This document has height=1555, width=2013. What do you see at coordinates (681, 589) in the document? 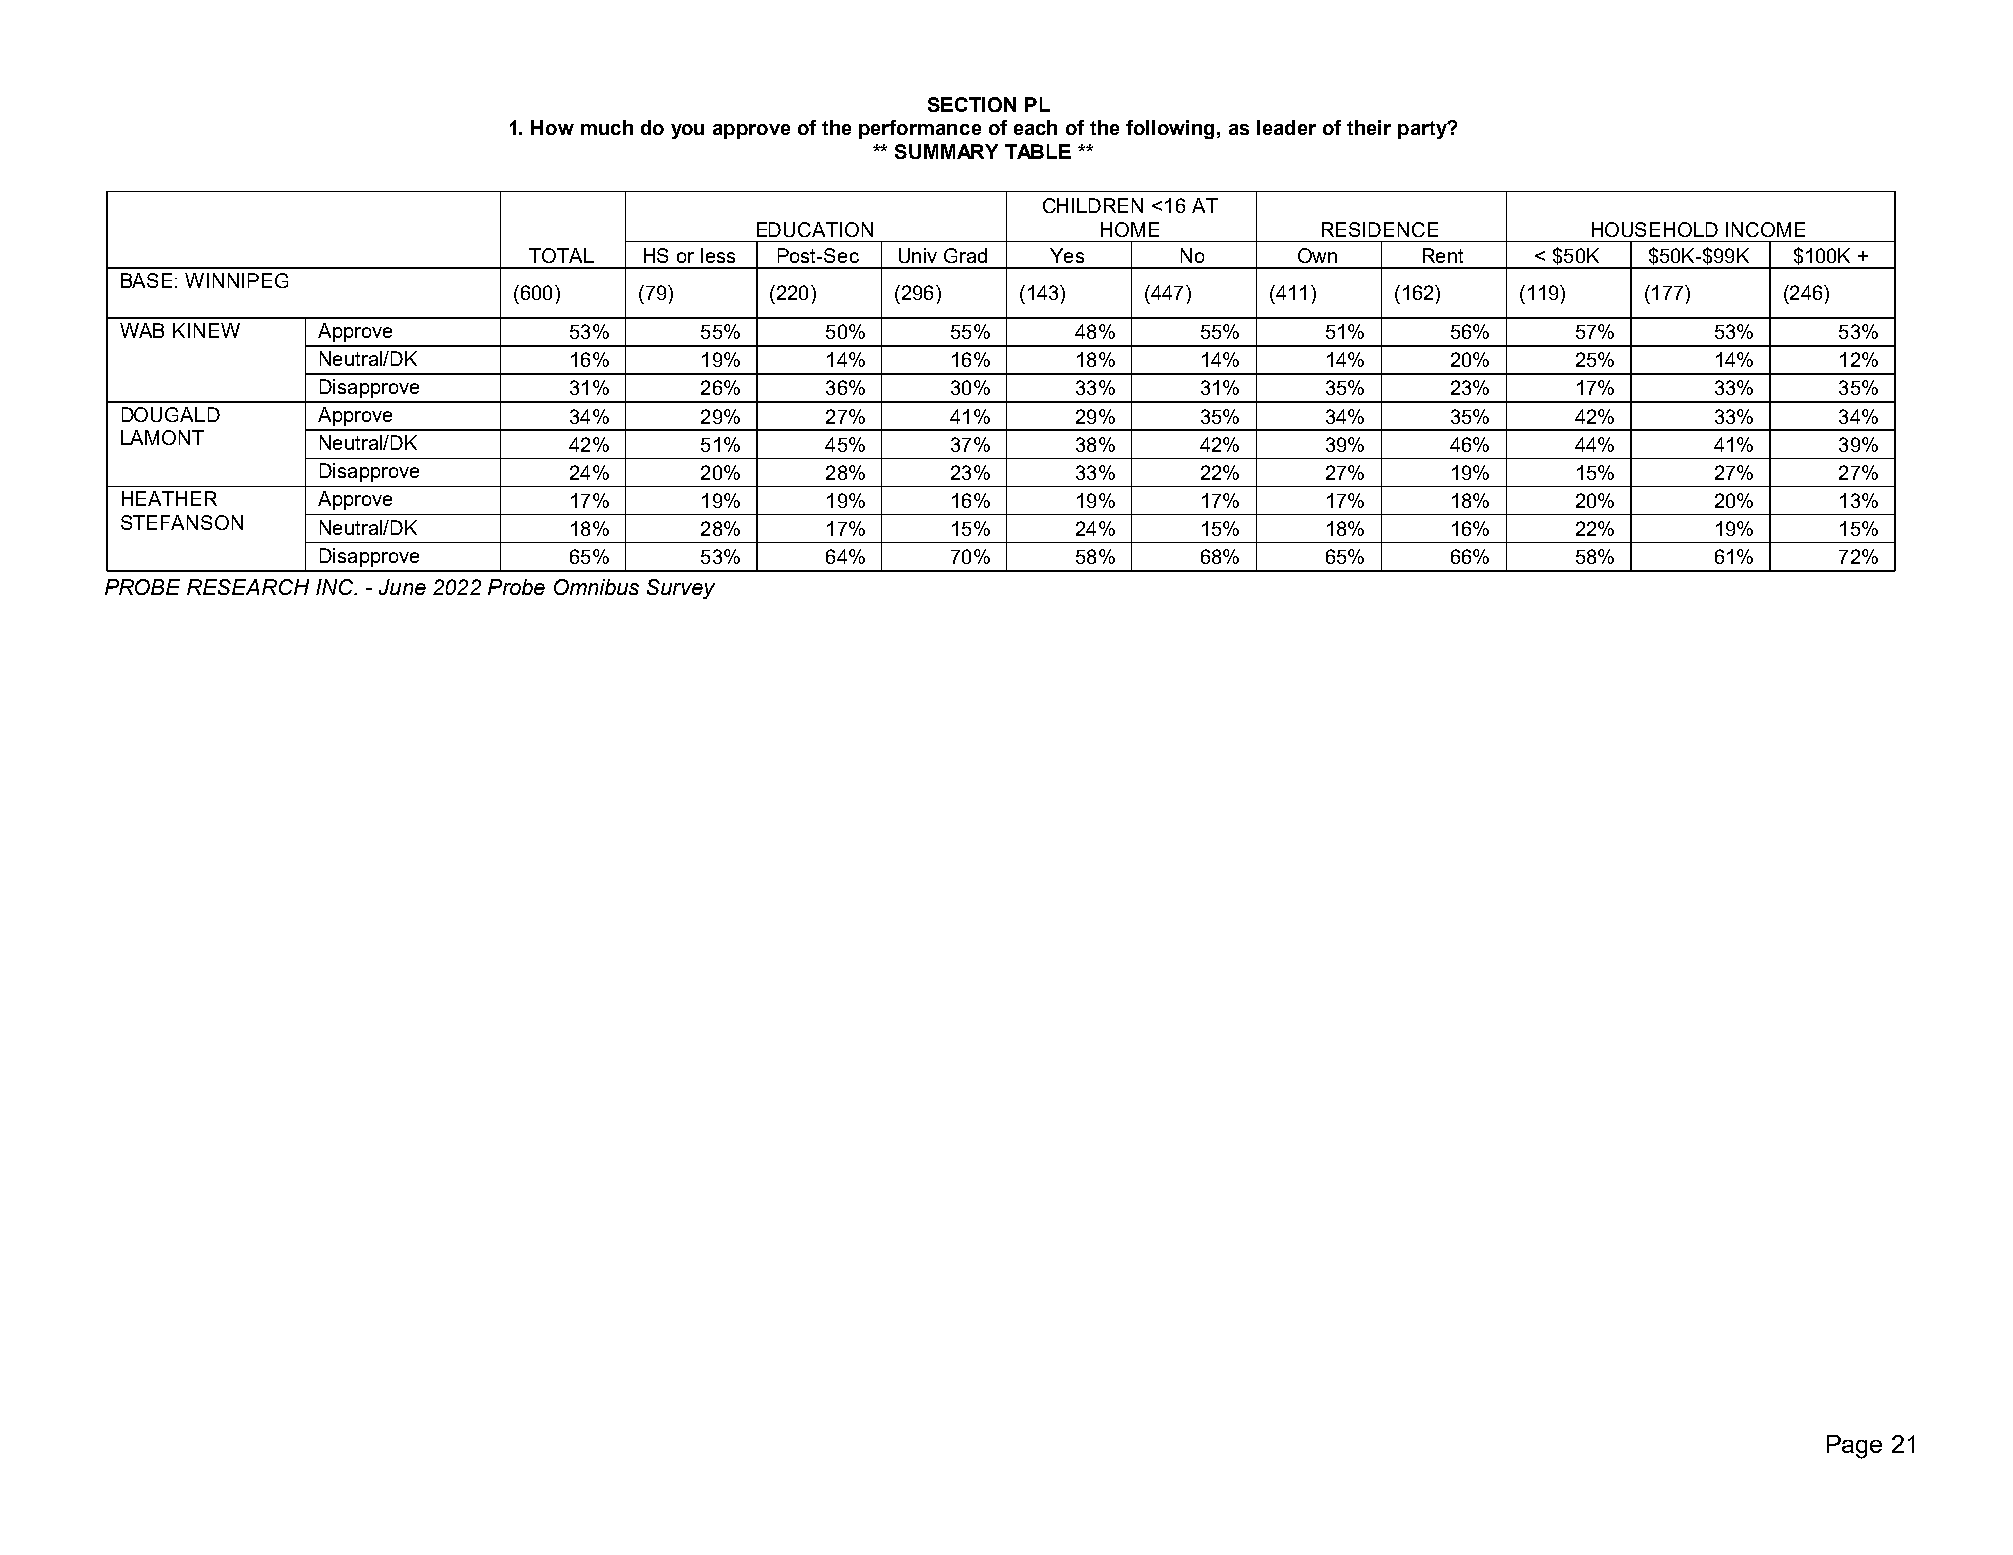
I see `Survey` at bounding box center [681, 589].
